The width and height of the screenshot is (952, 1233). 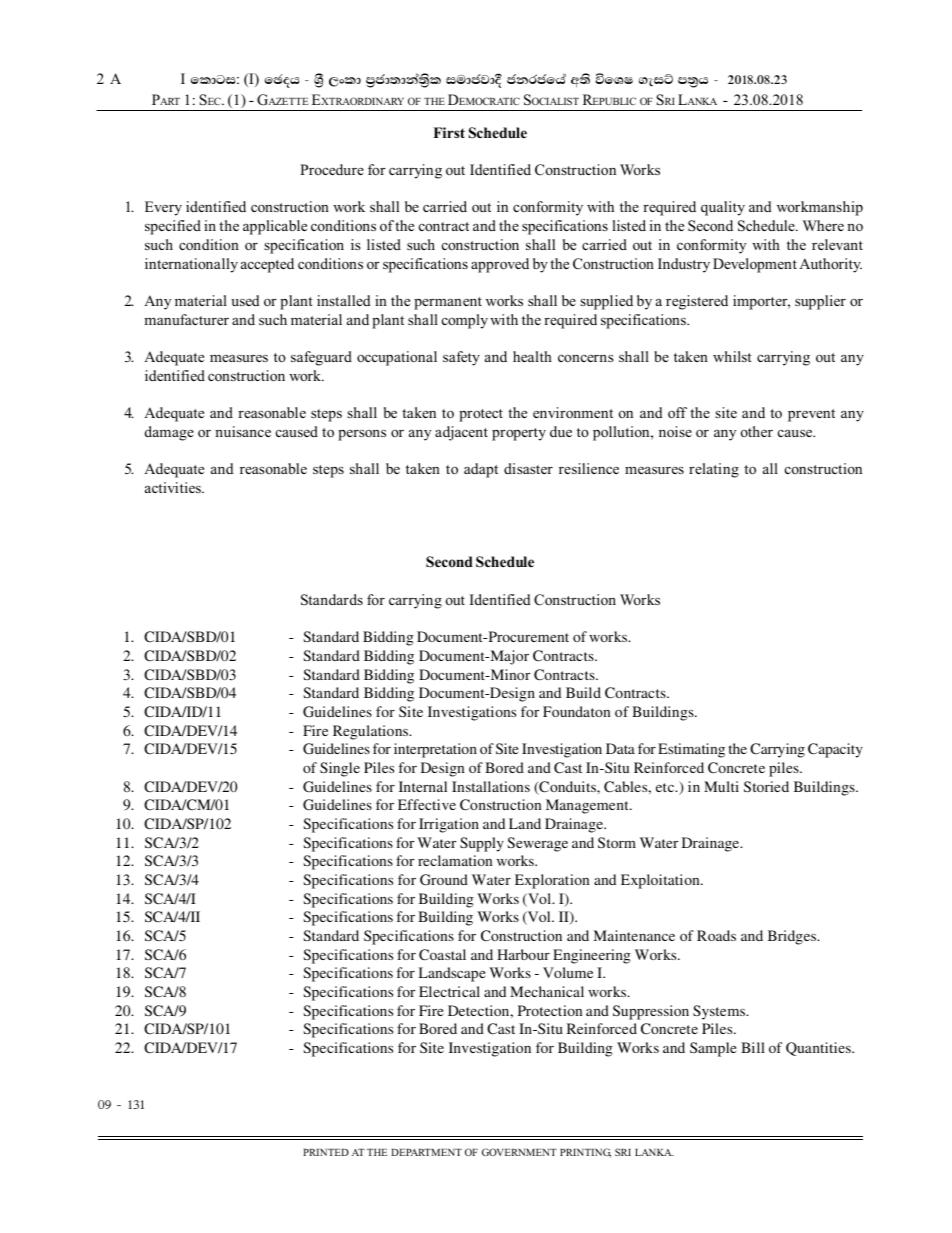 I want to click on quality, so click(x=723, y=208).
